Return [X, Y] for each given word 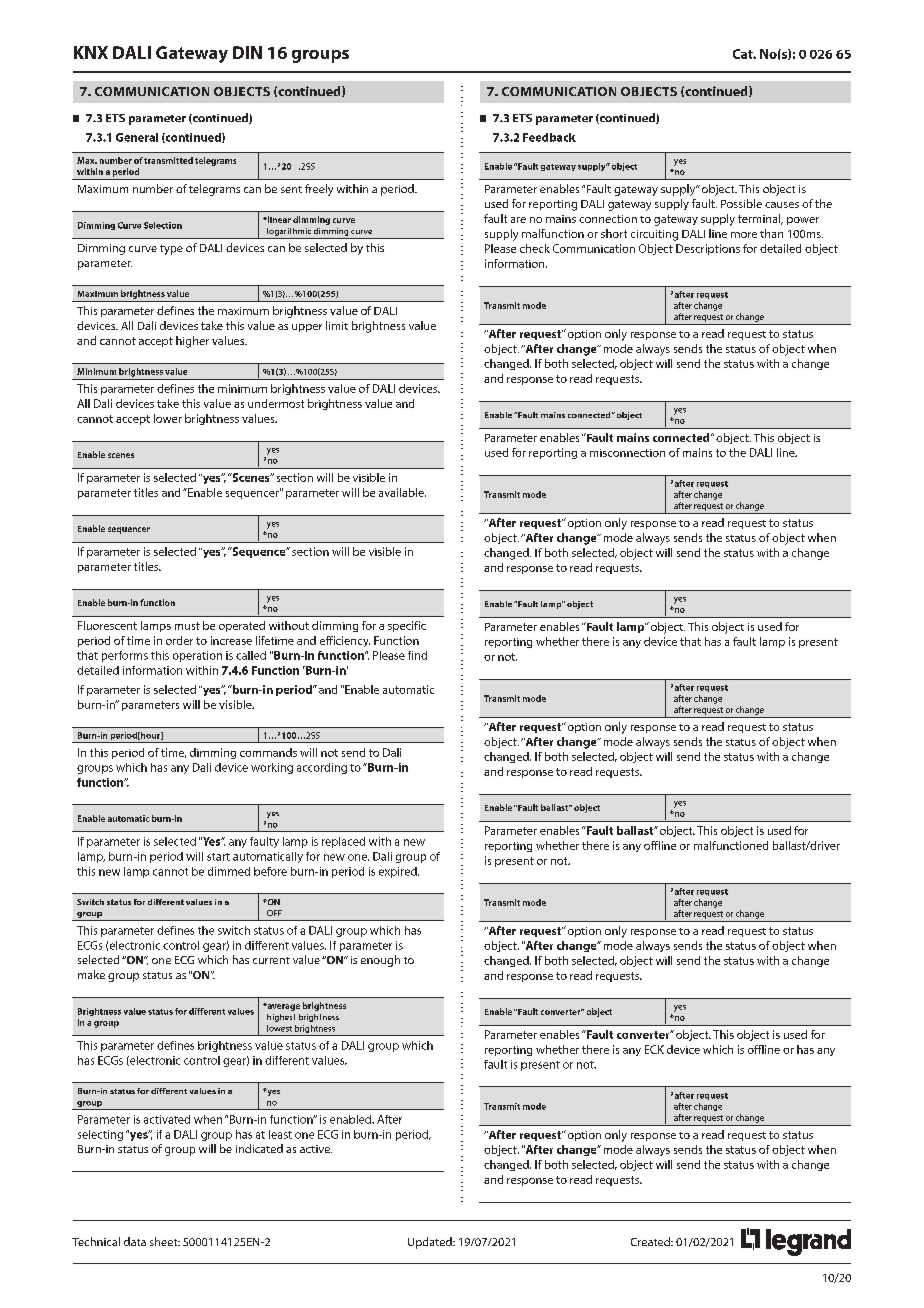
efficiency [345, 641]
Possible [741, 203]
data [135, 1241]
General [137, 137]
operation [197, 656]
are [518, 220]
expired [399, 872]
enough [380, 961]
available [402, 492]
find [417, 655]
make [91, 974]
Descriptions [708, 249]
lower [168, 418]
